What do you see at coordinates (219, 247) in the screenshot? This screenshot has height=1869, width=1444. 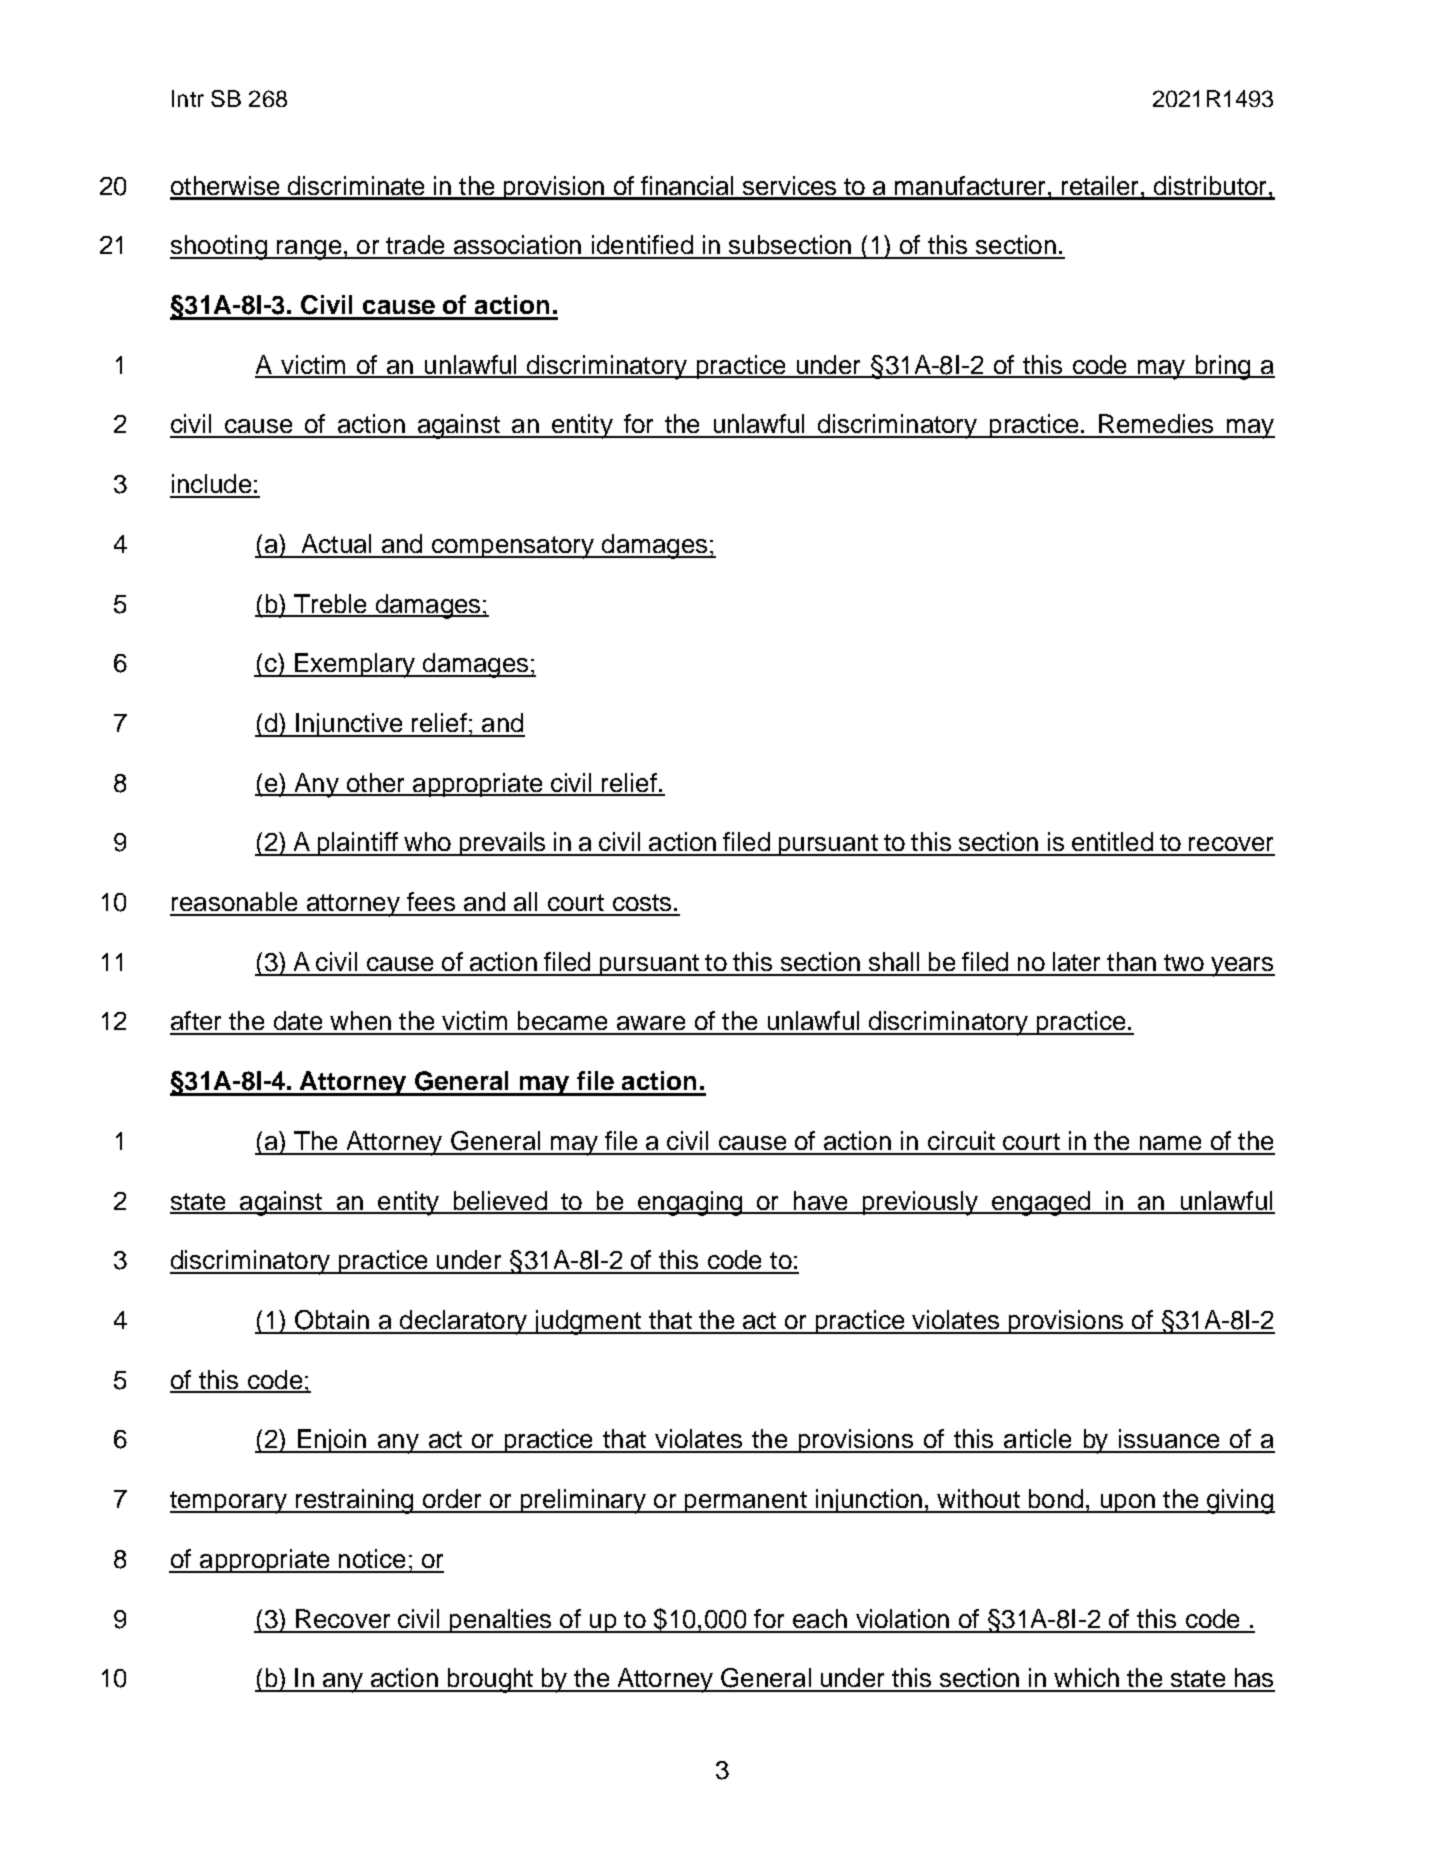 I see `shooting` at bounding box center [219, 247].
